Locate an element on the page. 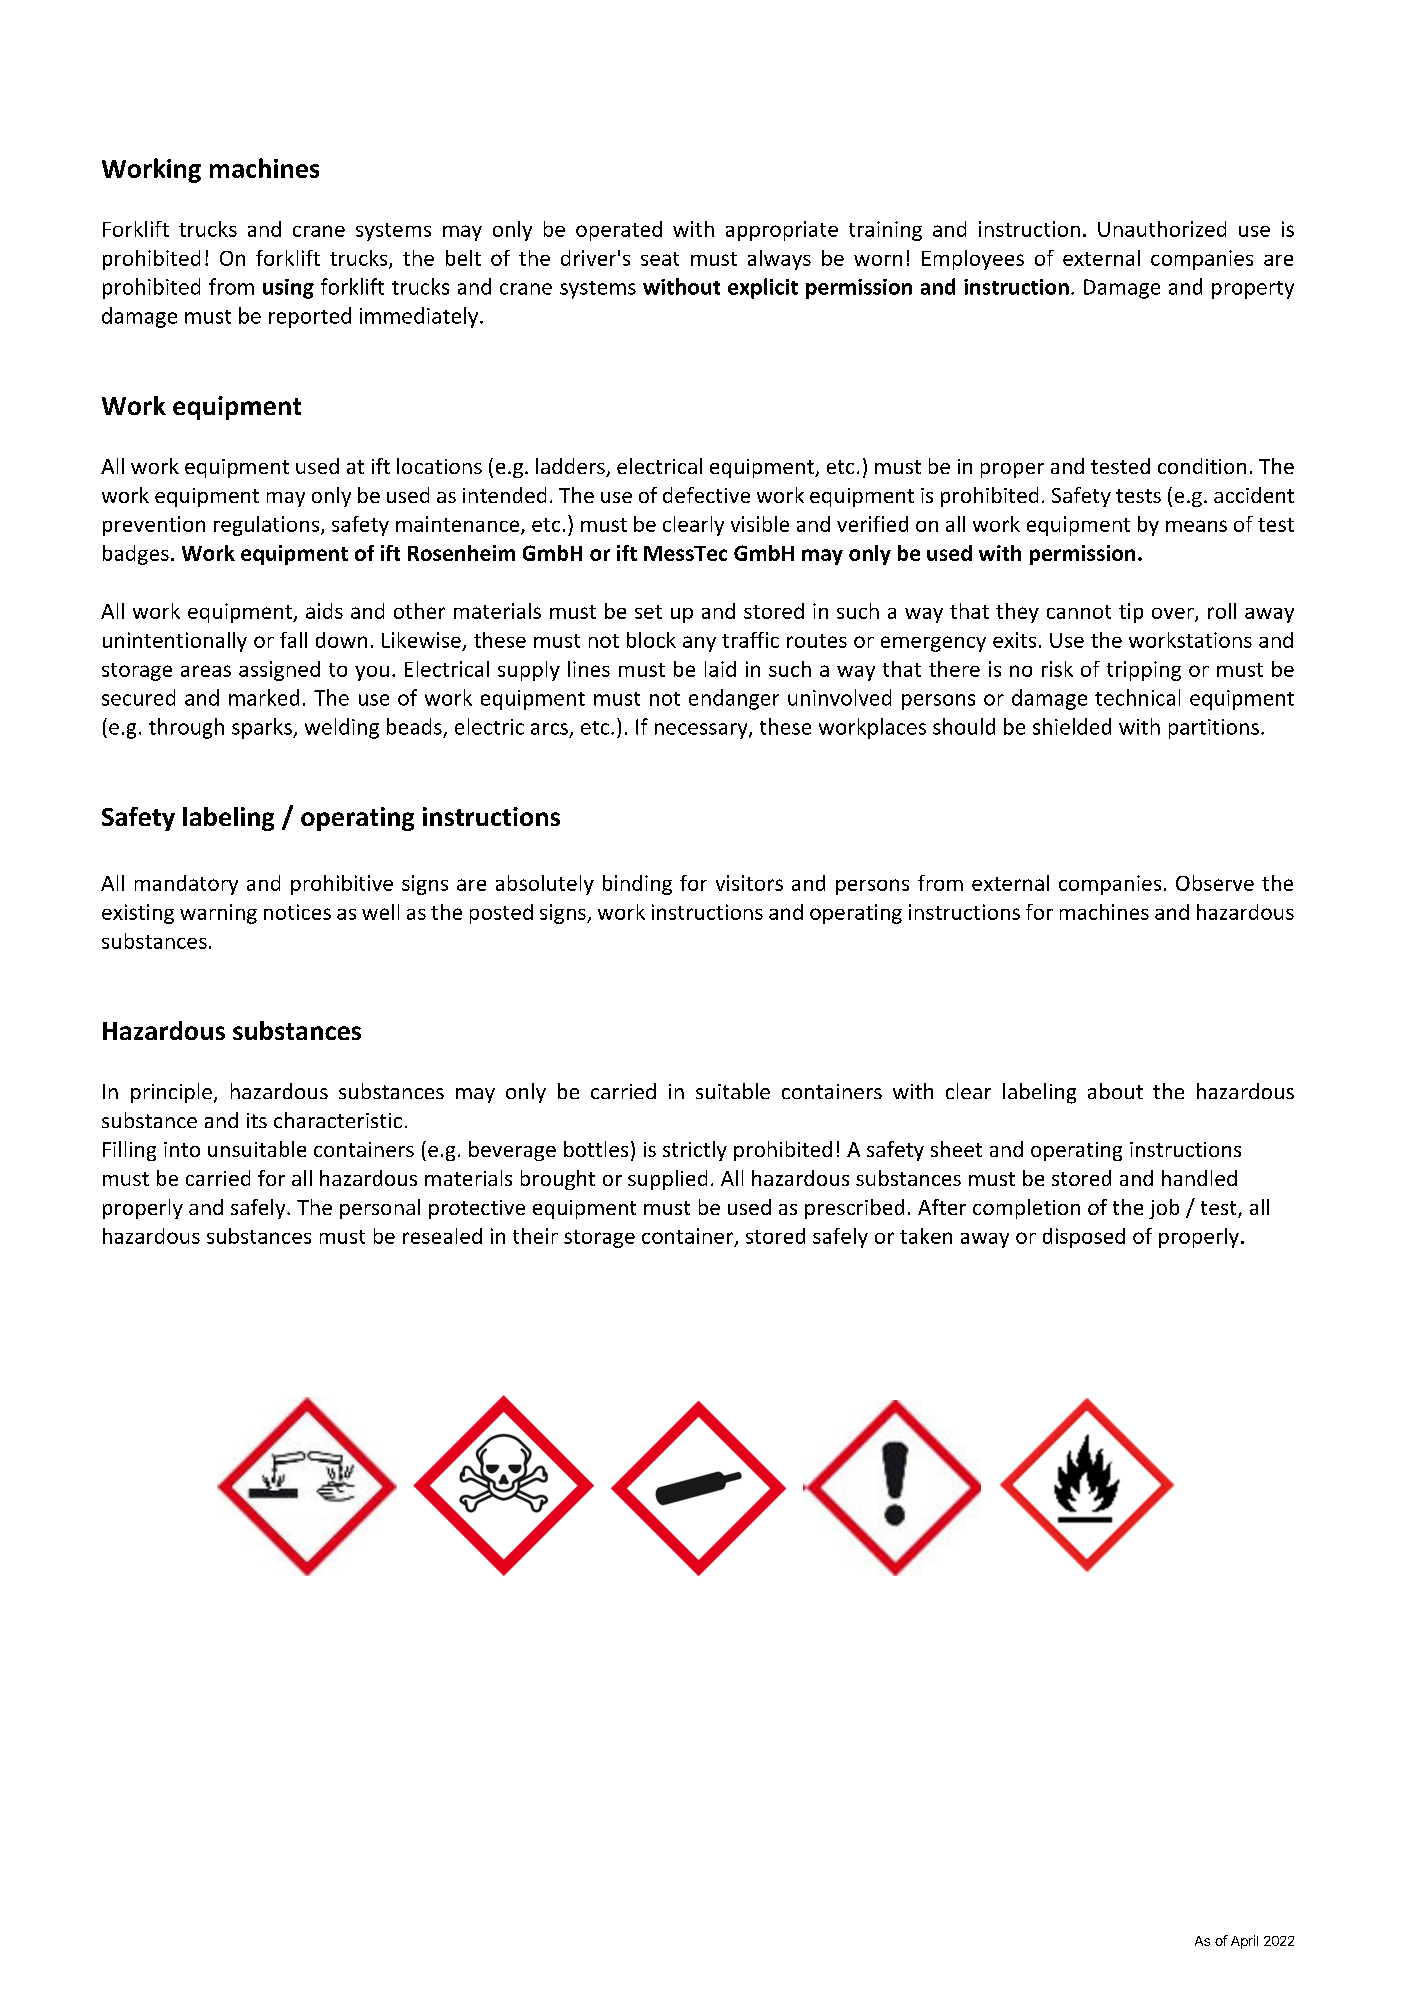  seat is located at coordinates (660, 259).
